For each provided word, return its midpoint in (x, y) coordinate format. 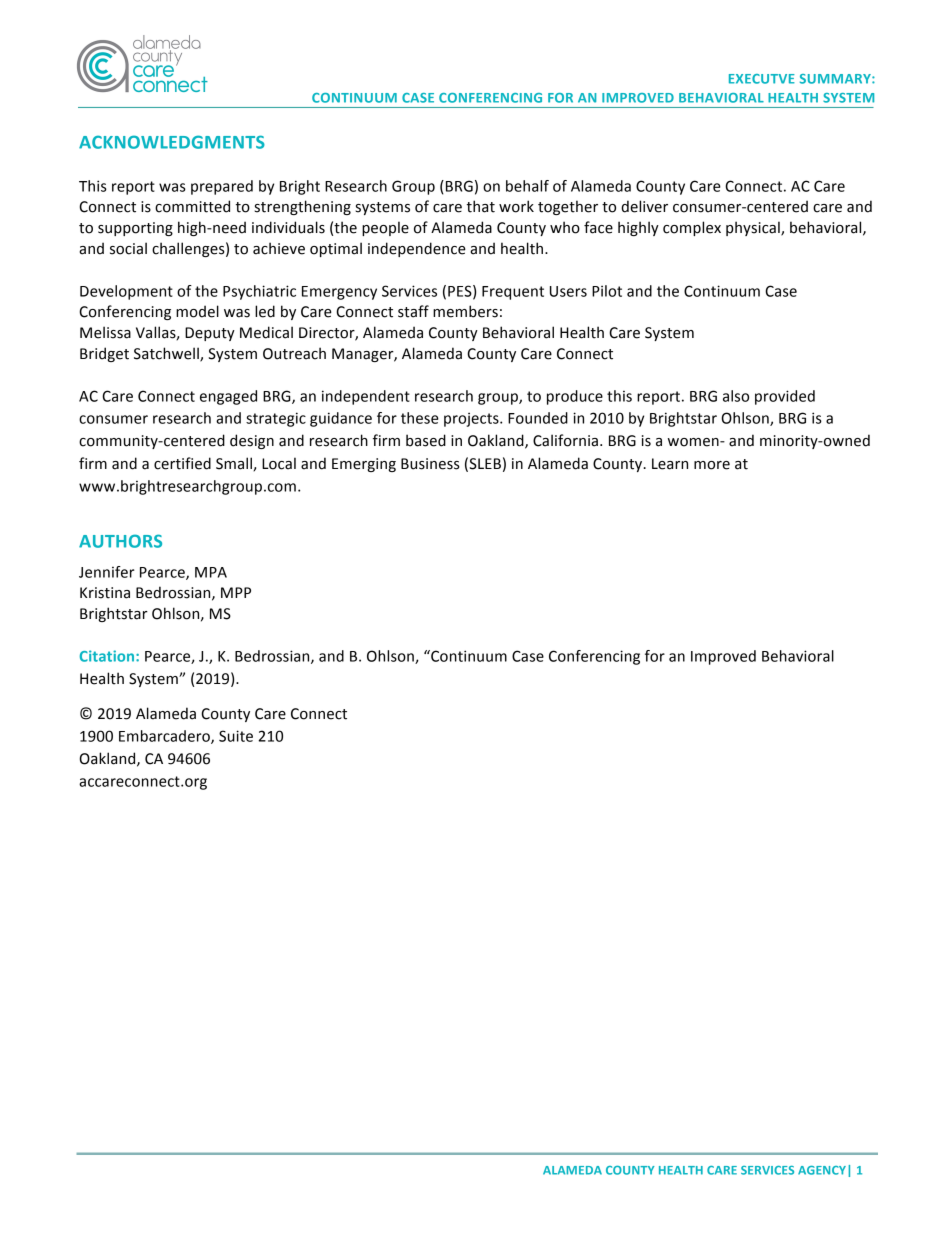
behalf (527, 186)
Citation (108, 656)
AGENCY (822, 1170)
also (736, 396)
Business (430, 464)
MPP (236, 592)
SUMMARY (836, 79)
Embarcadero (165, 737)
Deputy (210, 334)
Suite (236, 736)
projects (472, 419)
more (712, 465)
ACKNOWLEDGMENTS (172, 142)
